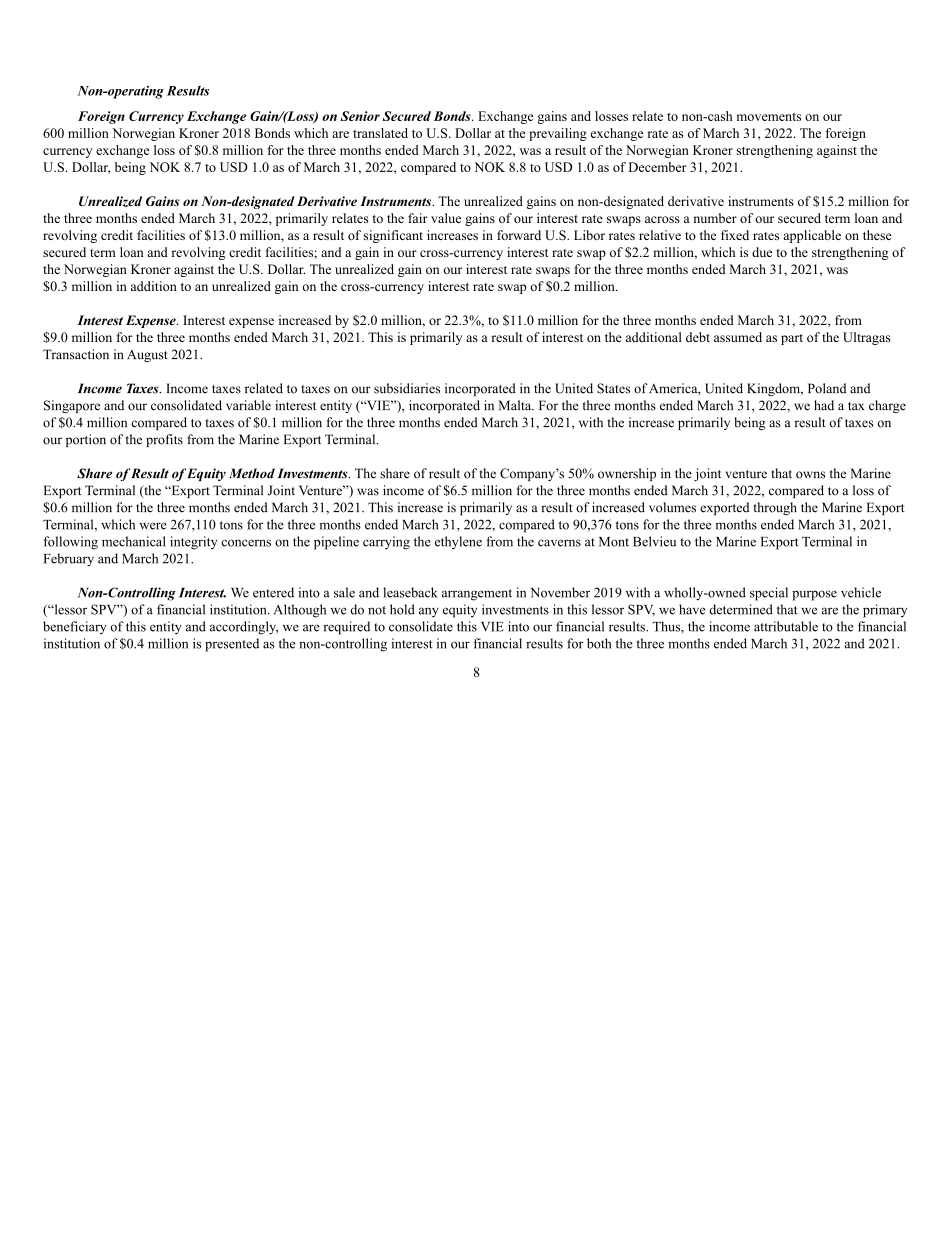  I want to click on attributable, so click(786, 626).
